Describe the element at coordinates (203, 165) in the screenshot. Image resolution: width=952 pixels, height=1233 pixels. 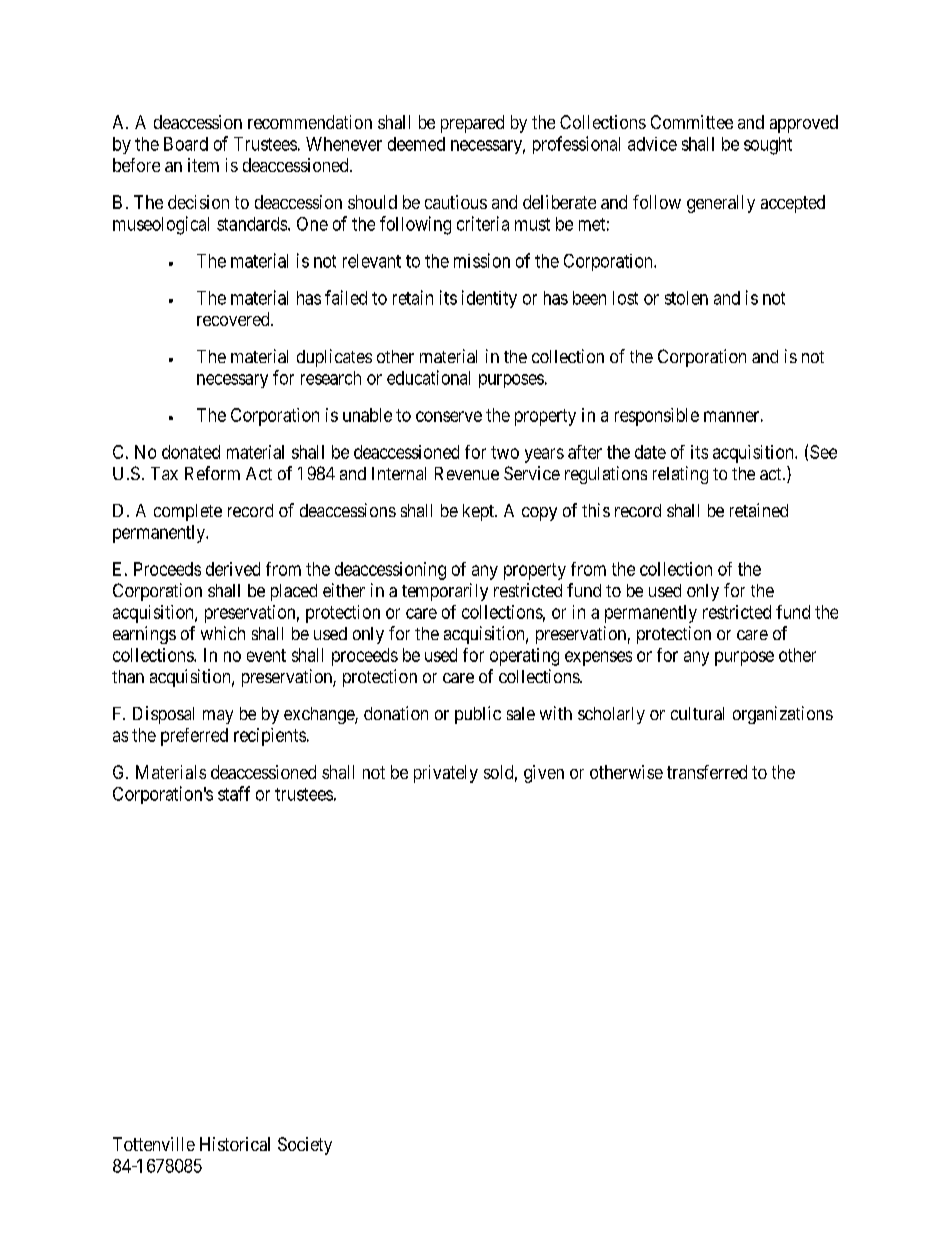
I see `item` at that location.
